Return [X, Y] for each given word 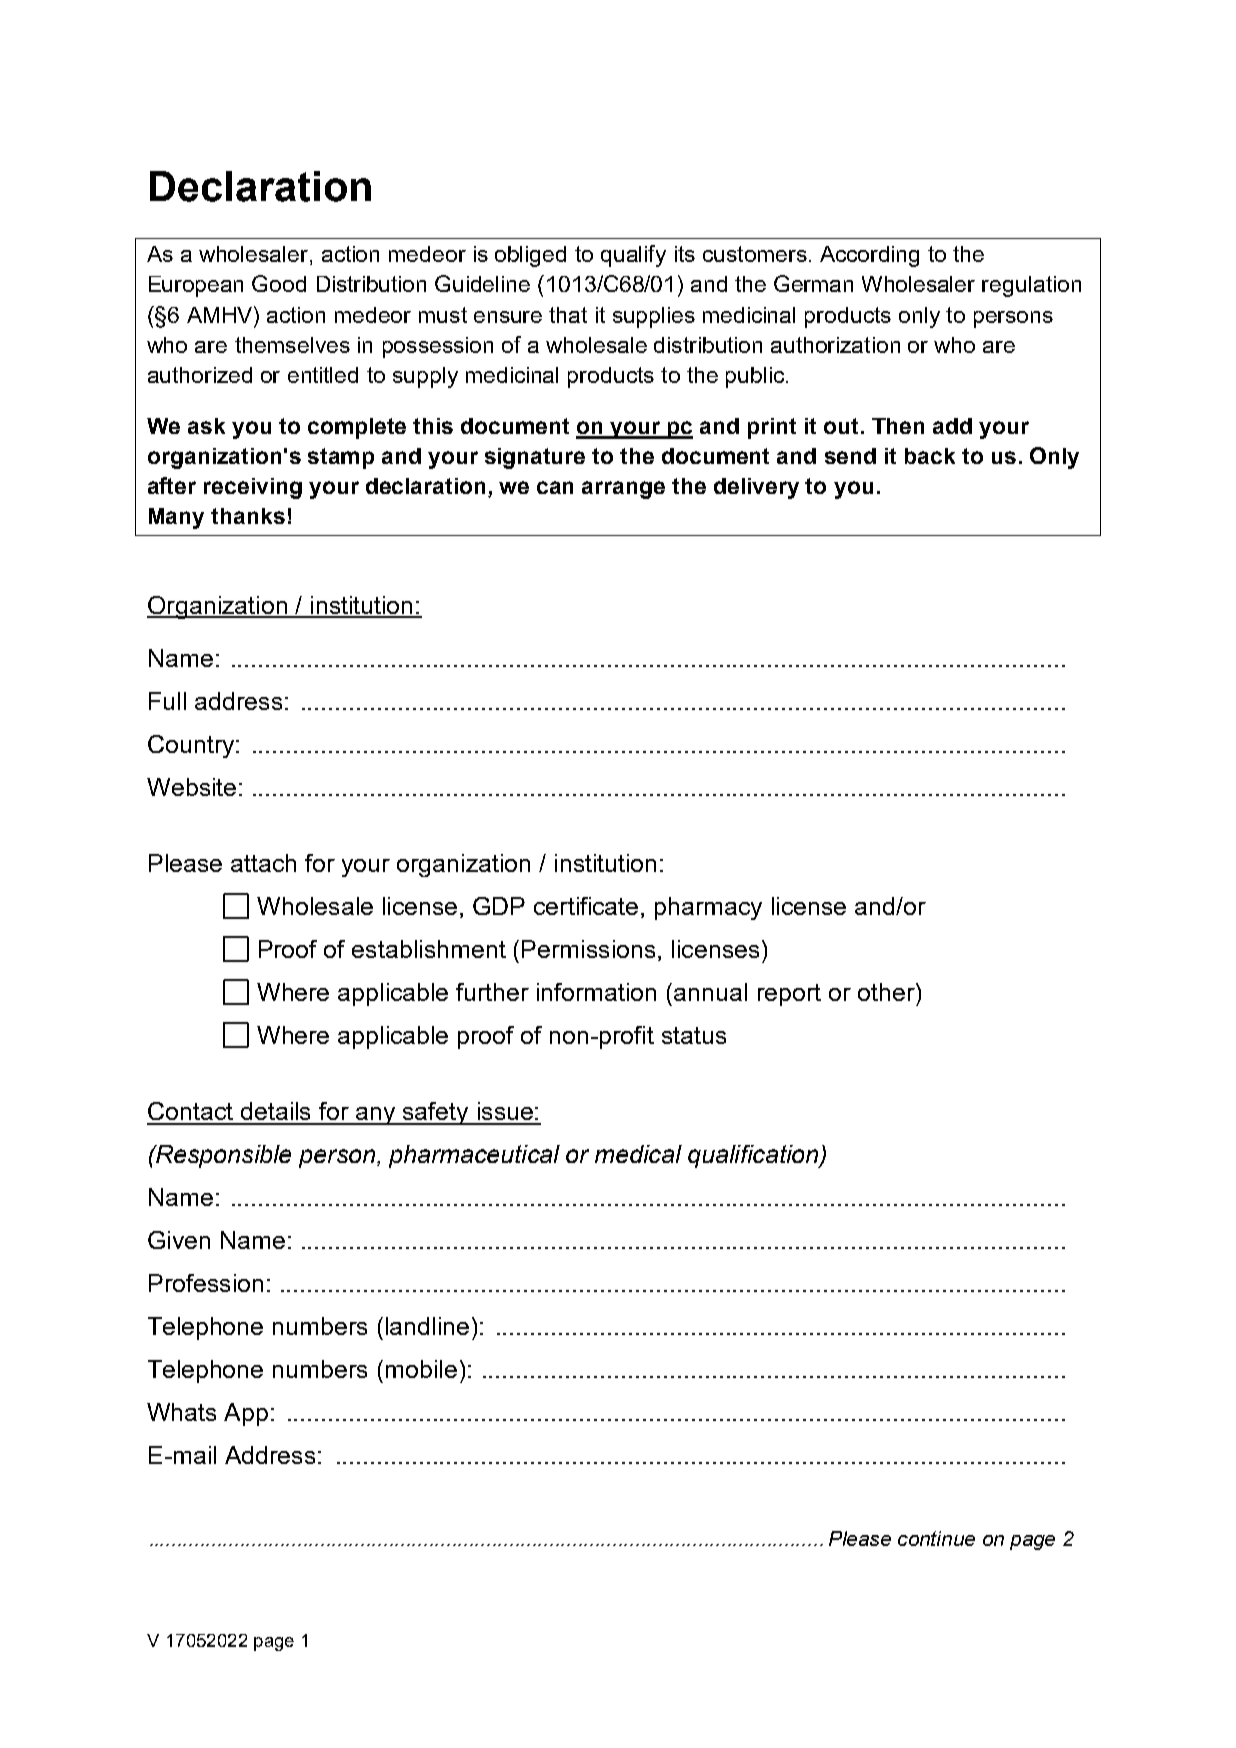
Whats [181, 1412]
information [596, 992]
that [568, 315]
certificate [586, 906]
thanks [248, 516]
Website [191, 787]
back [930, 456]
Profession [206, 1283]
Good [279, 283]
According [869, 256]
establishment [429, 949]
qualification [754, 1156]
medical [638, 1154]
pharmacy [708, 908]
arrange [623, 490]
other [887, 992]
